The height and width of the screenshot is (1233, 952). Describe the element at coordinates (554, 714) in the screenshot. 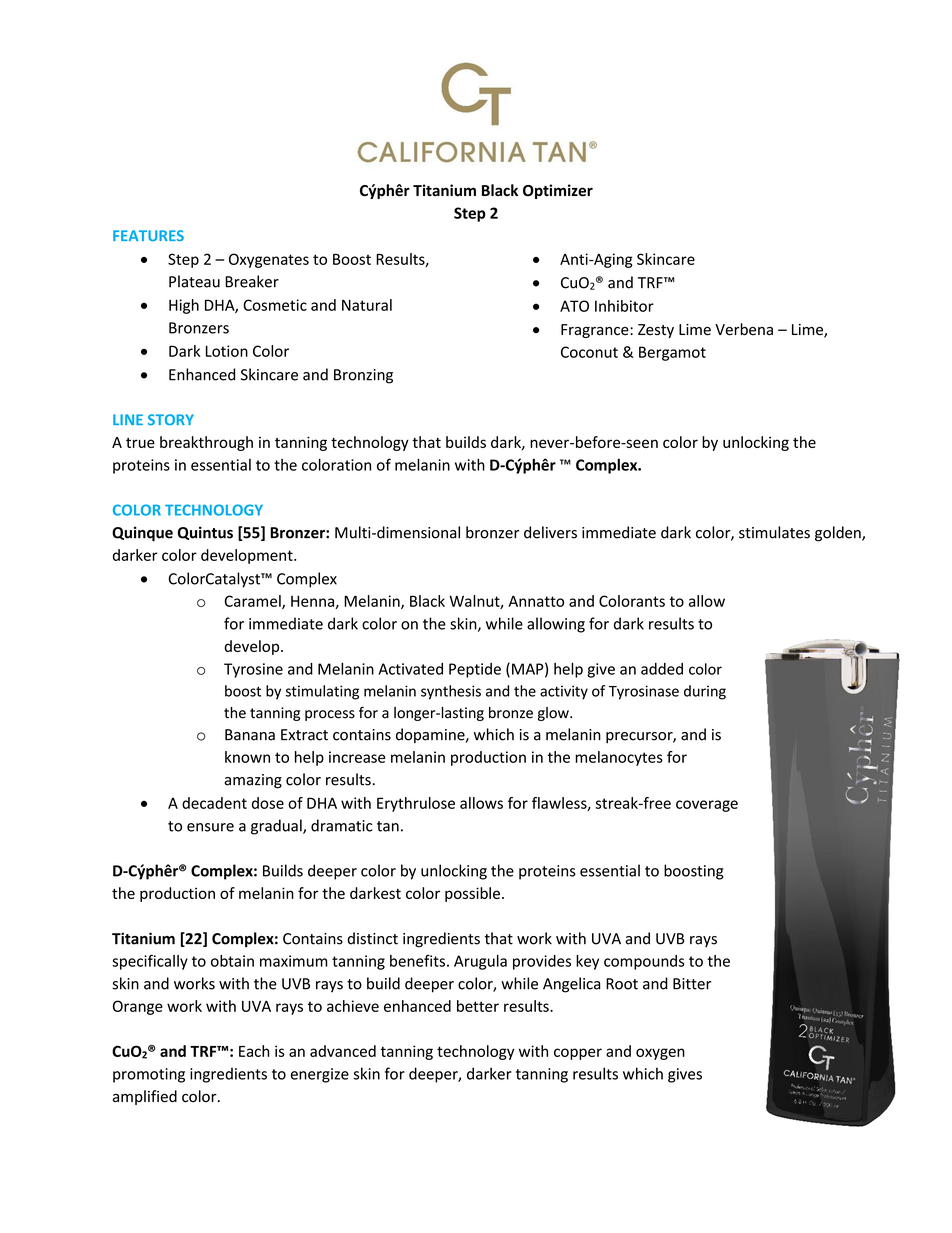

I see `glow` at that location.
